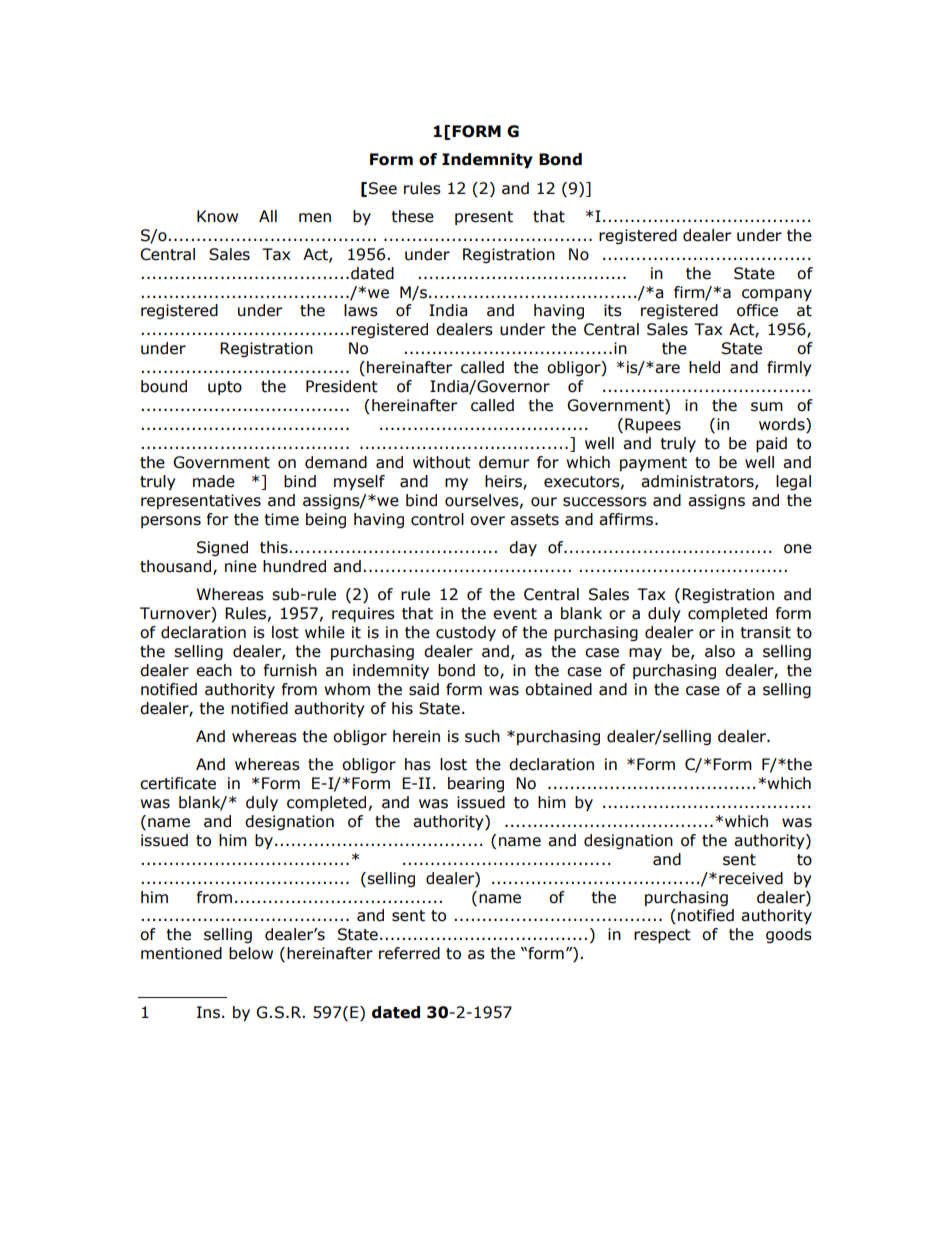 The image size is (952, 1233). I want to click on these, so click(412, 216).
